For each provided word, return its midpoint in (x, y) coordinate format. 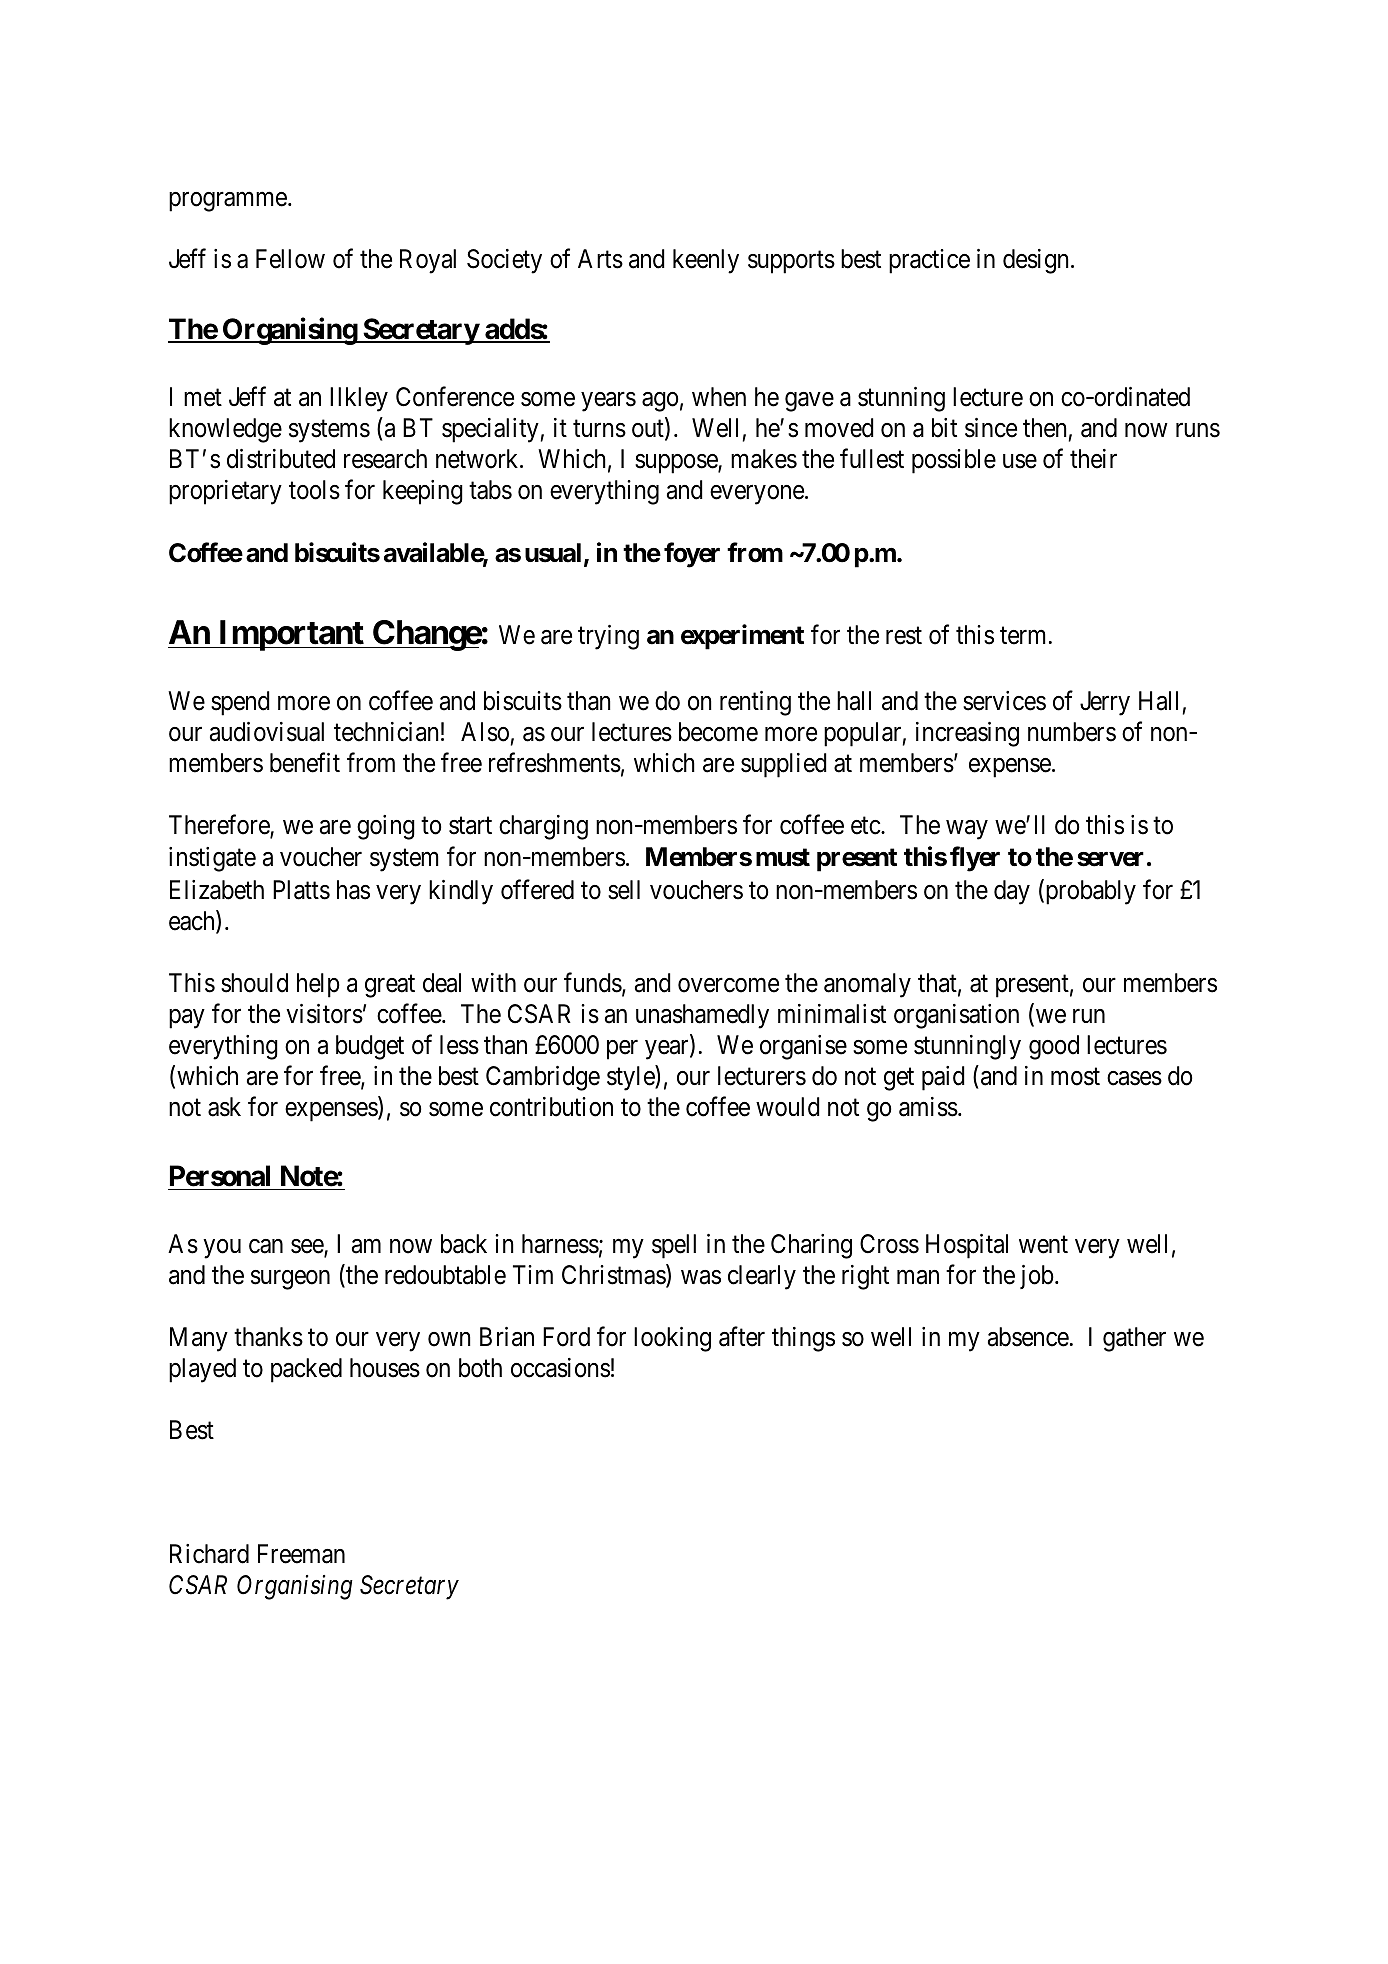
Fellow (290, 259)
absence (1028, 1337)
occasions (560, 1368)
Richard (209, 1554)
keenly (706, 261)
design (1036, 261)
